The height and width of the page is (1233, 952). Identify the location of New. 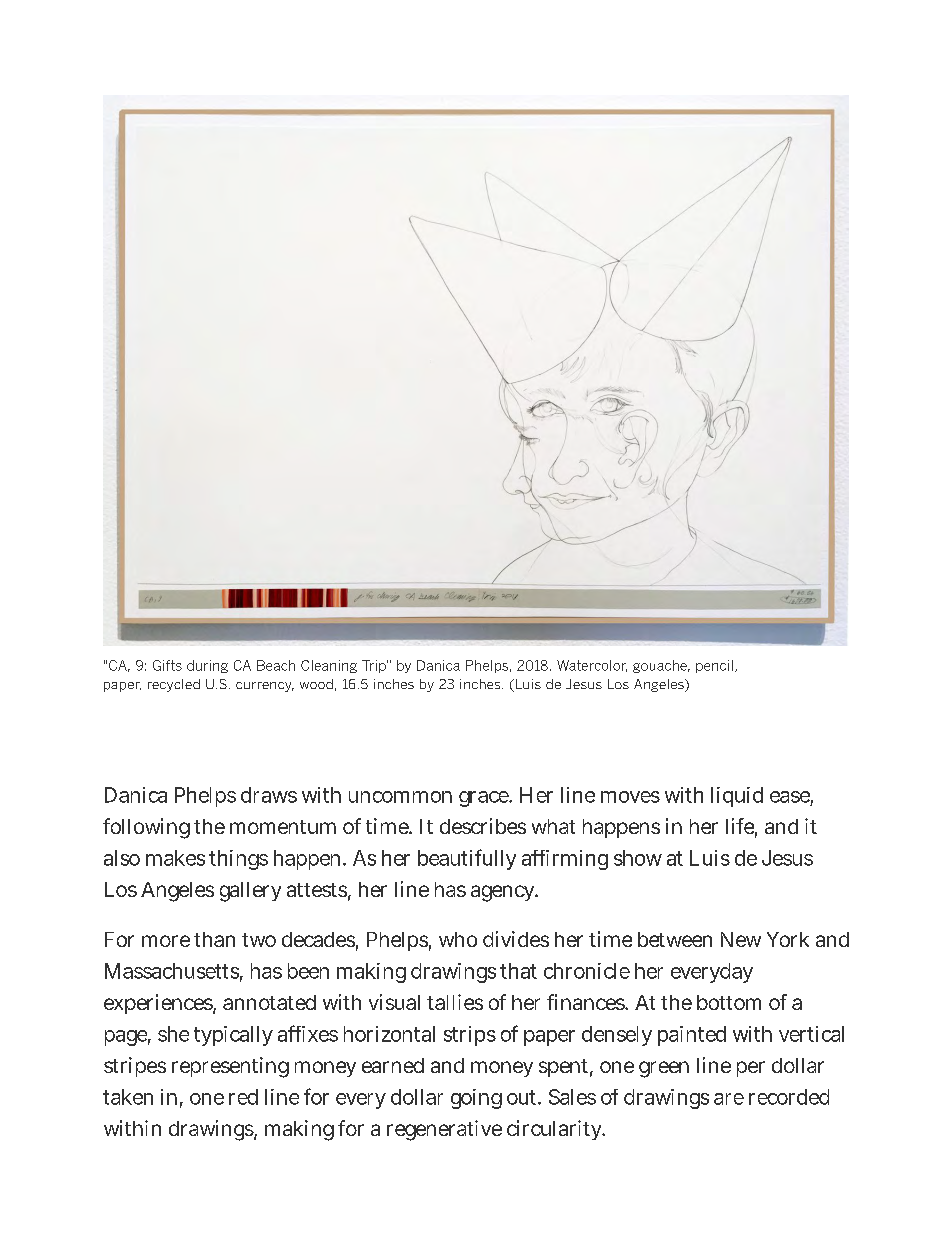
(741, 939).
